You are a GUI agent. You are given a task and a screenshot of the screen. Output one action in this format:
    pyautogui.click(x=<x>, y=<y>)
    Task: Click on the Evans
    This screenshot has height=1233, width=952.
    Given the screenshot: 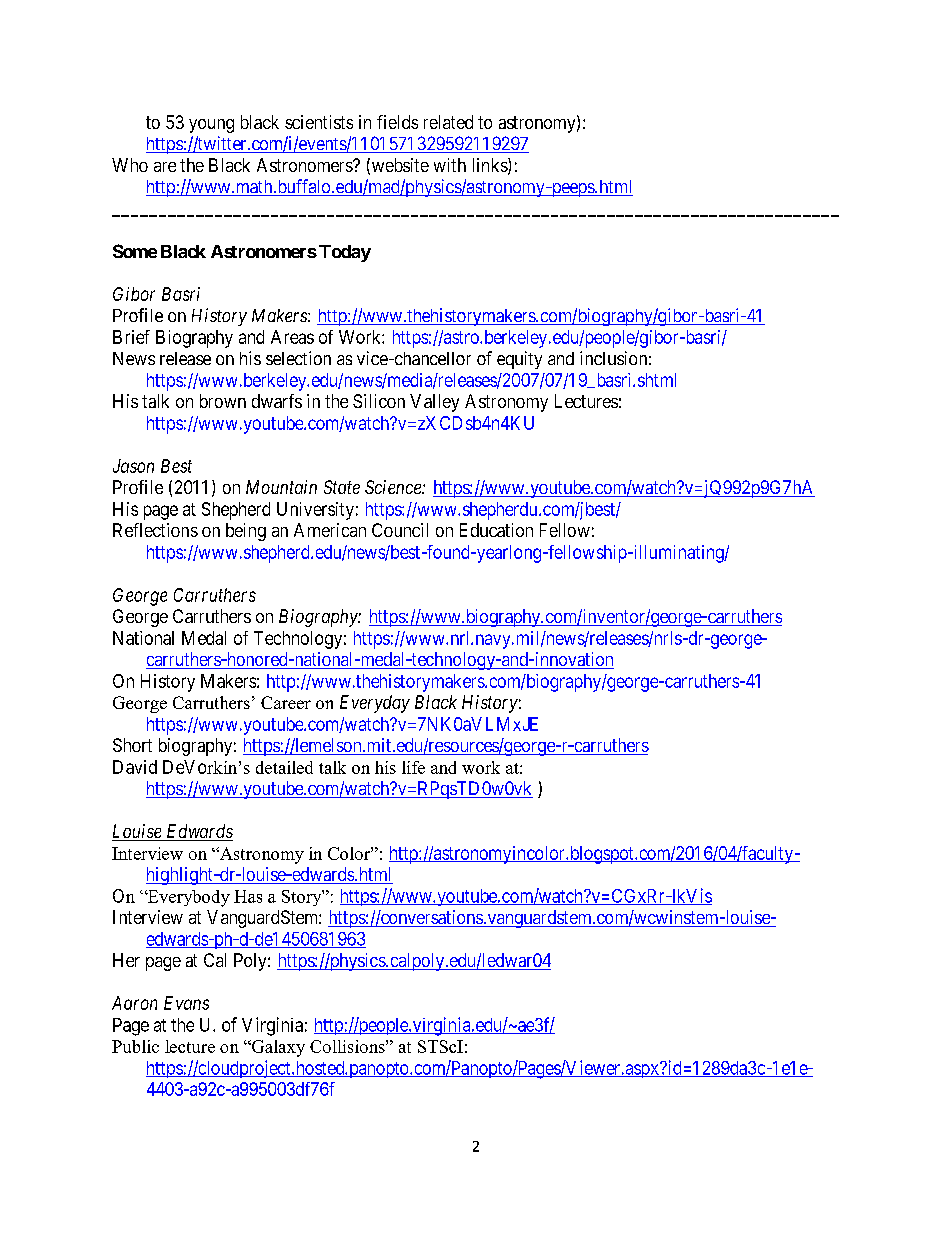 What is the action you would take?
    pyautogui.click(x=186, y=1003)
